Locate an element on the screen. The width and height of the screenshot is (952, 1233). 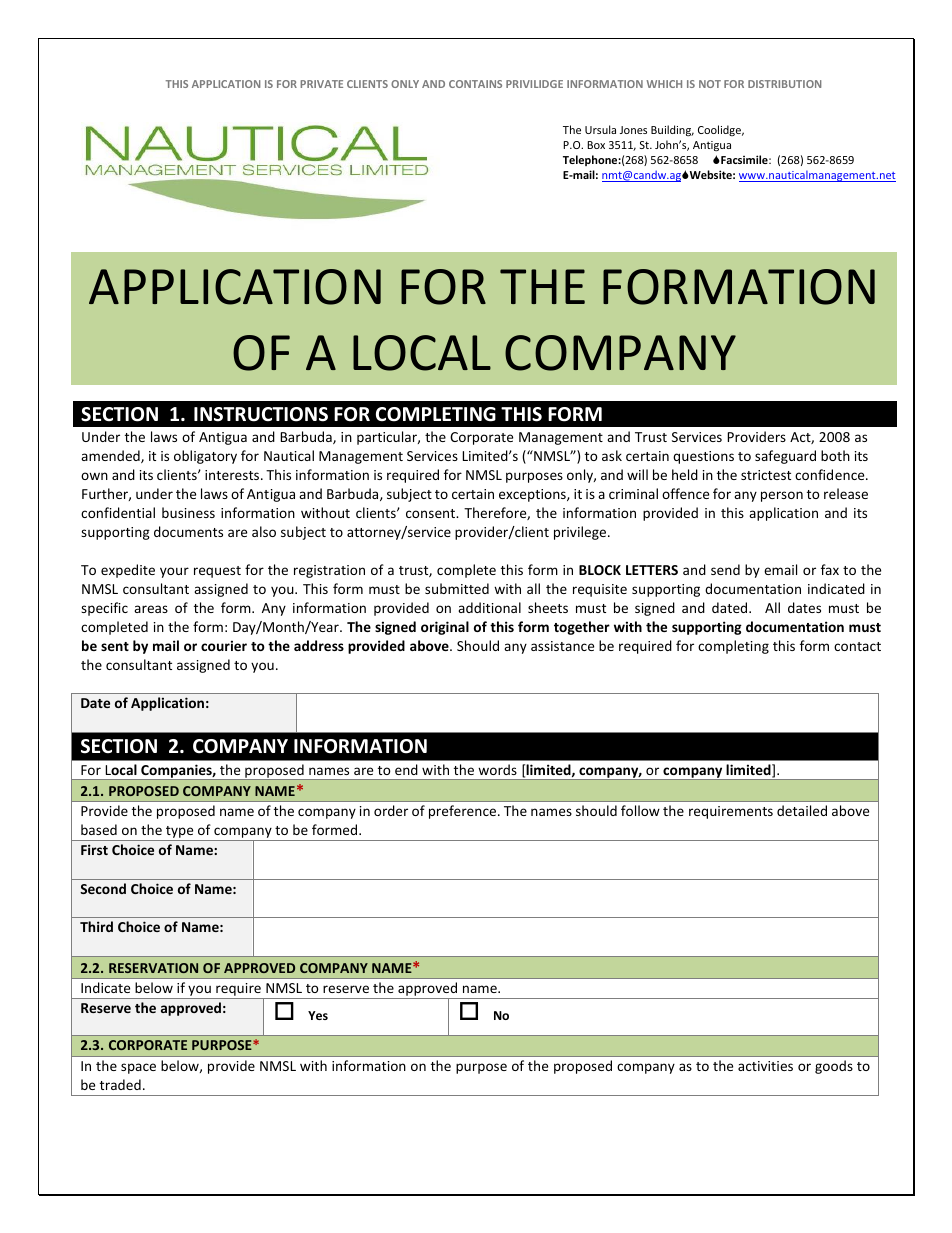
INSTRUCTIONS is located at coordinates (261, 414).
